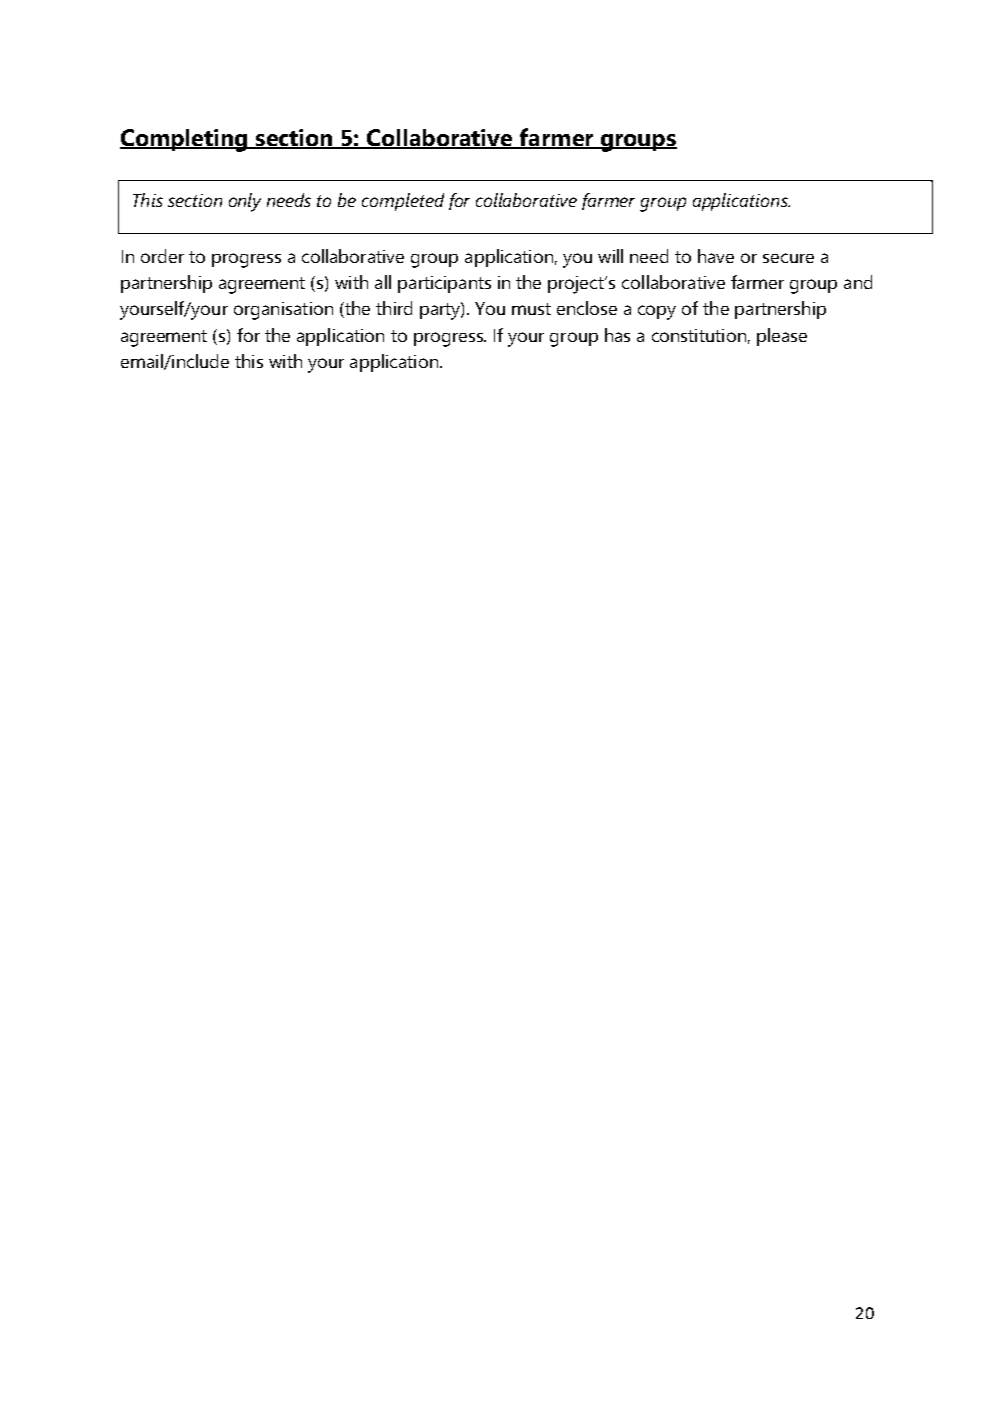  What do you see at coordinates (858, 282) in the page?
I see `and` at bounding box center [858, 282].
